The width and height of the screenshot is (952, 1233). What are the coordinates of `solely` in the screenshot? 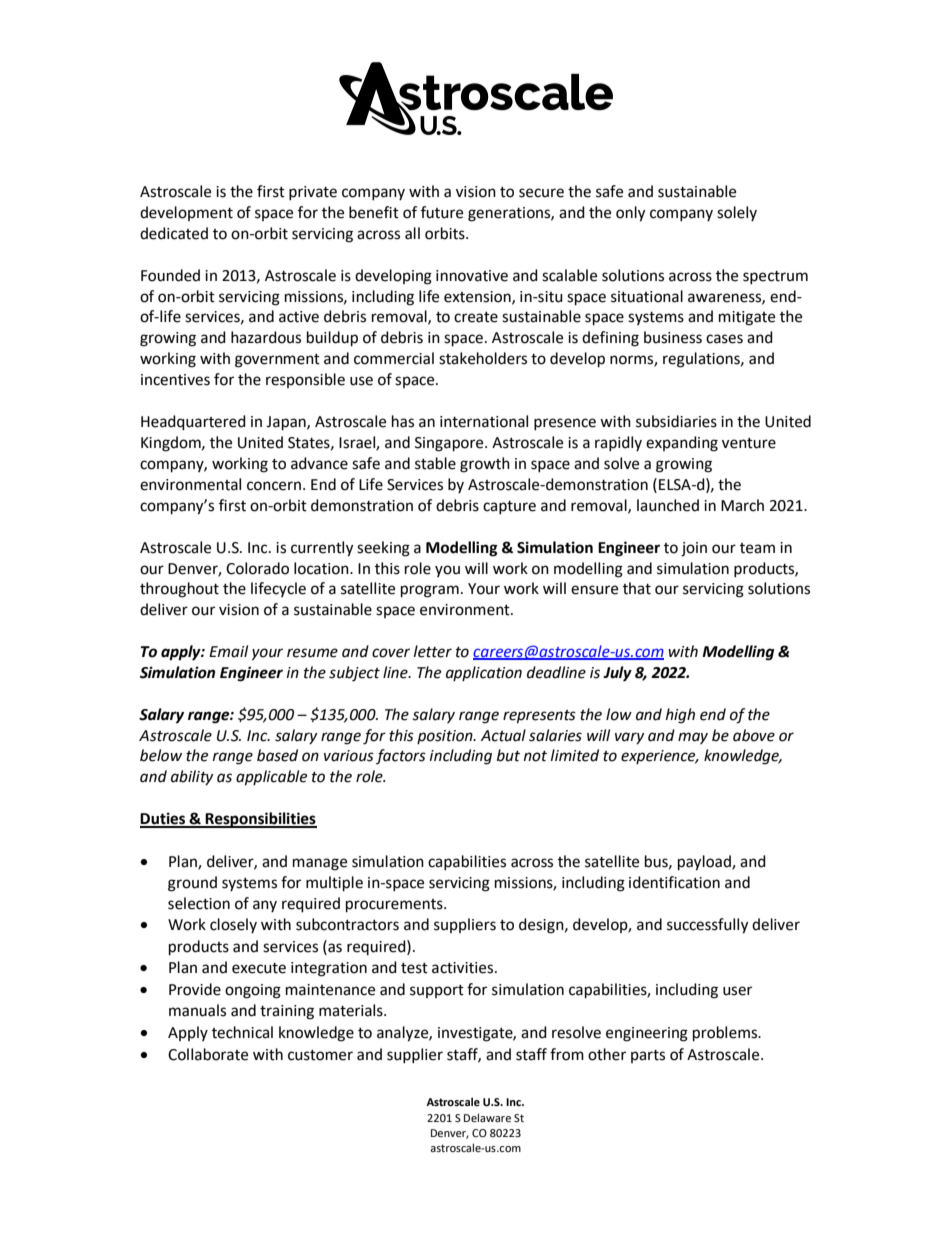 It's located at (737, 213).
